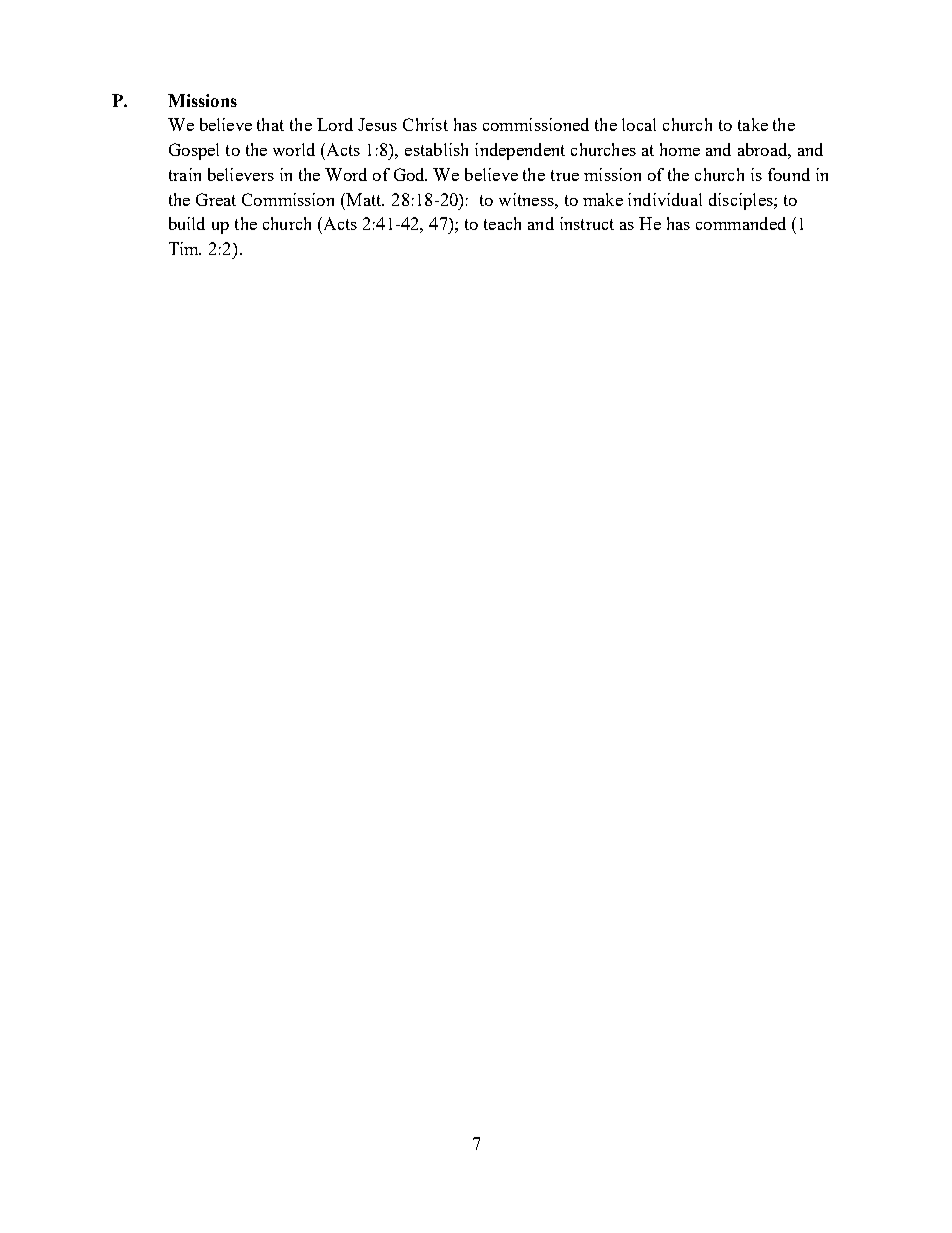  I want to click on found, so click(789, 174).
